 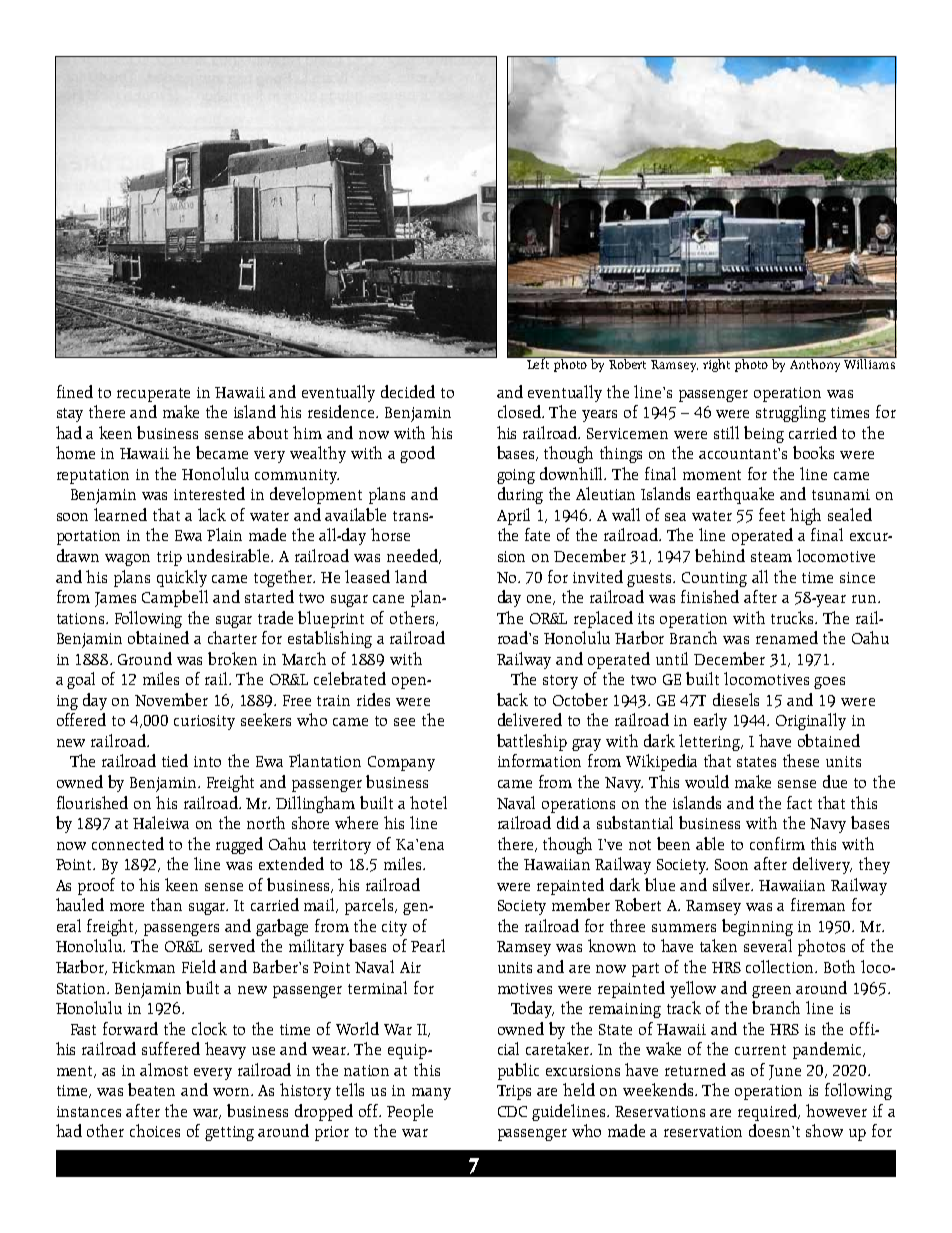 What do you see at coordinates (791, 413) in the screenshot?
I see `struggling` at bounding box center [791, 413].
